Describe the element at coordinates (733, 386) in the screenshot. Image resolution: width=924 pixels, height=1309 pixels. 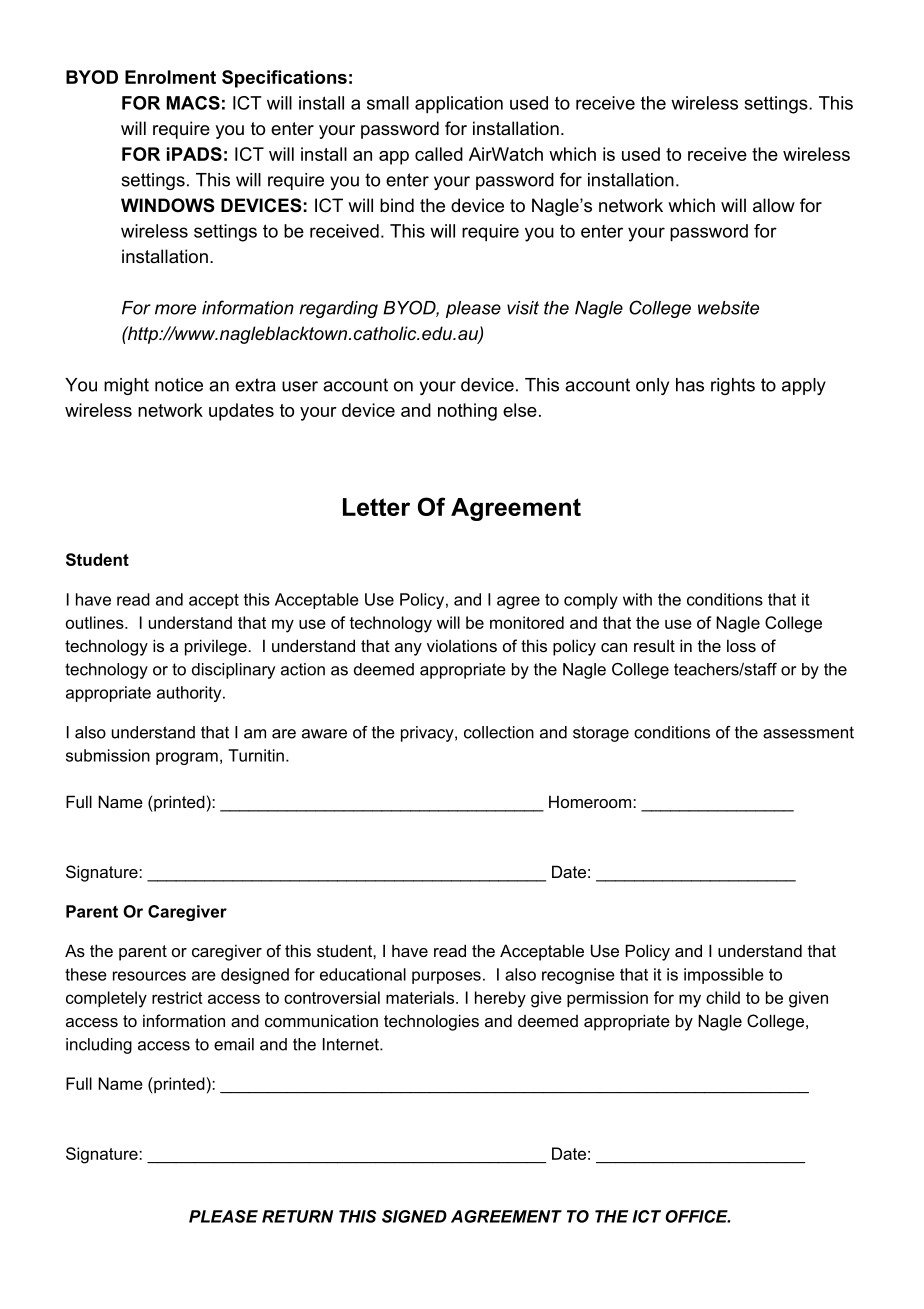
I see `rights` at that location.
